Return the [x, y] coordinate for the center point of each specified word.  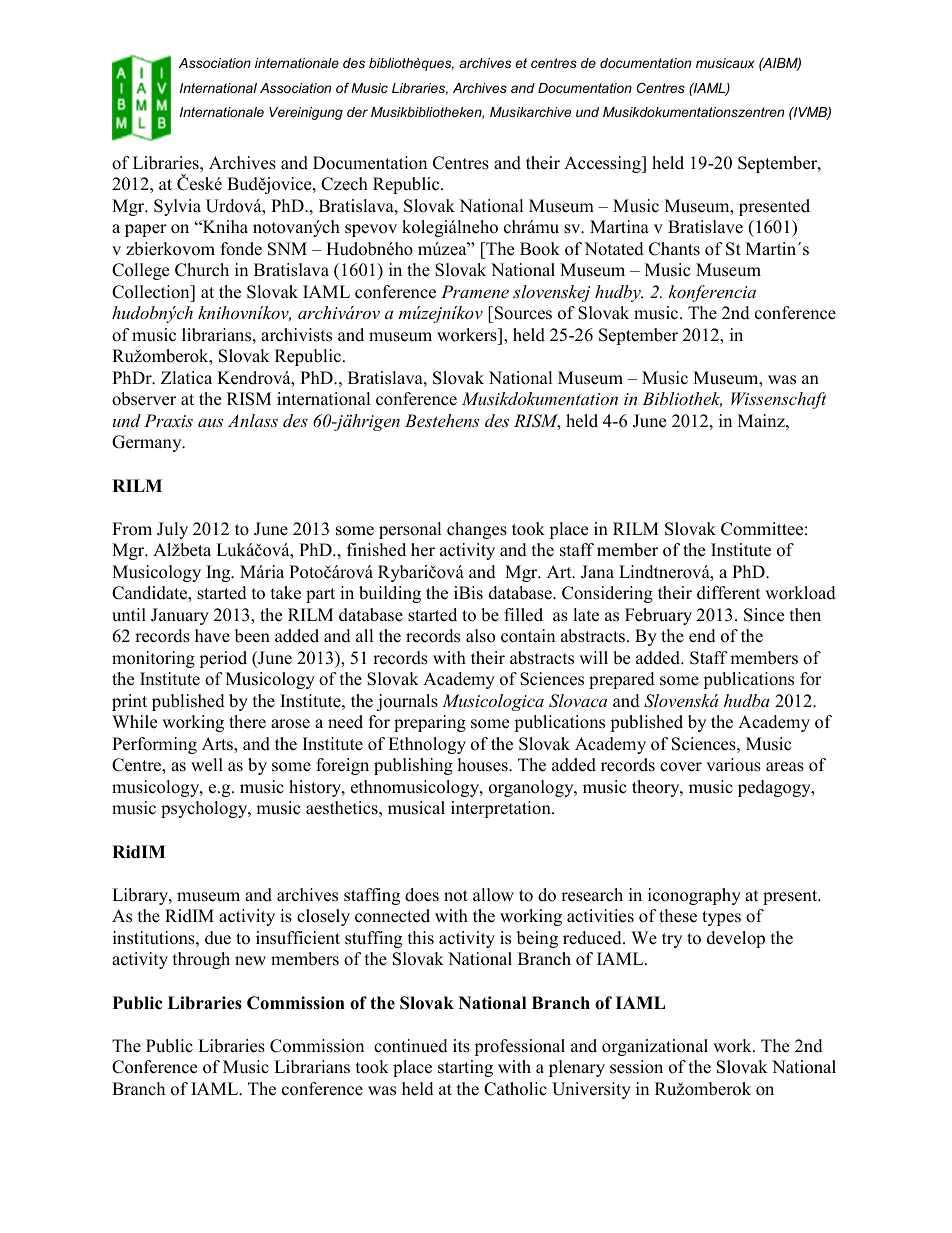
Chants [674, 249]
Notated [614, 249]
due [218, 938]
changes [477, 530]
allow [493, 895]
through [201, 960]
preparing [430, 723]
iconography [694, 896]
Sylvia [177, 207]
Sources [522, 314]
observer [144, 399]
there [247, 722]
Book [540, 249]
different [729, 593]
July [172, 530]
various [733, 765]
